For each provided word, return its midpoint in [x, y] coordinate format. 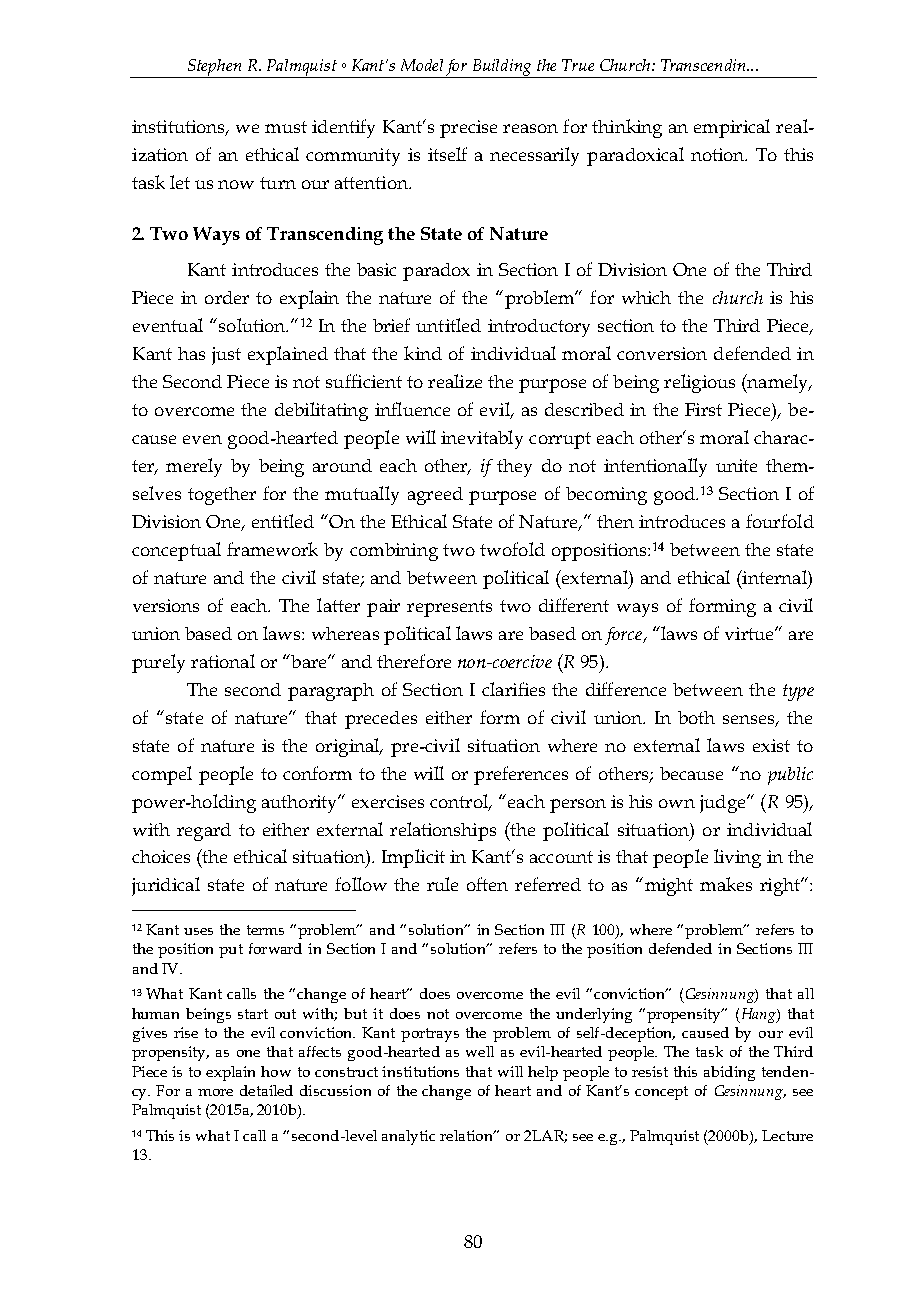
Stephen [215, 68]
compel [162, 775]
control [460, 802]
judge [724, 804]
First [703, 409]
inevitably [482, 439]
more [215, 1092]
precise [468, 129]
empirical [732, 128]
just [226, 356]
